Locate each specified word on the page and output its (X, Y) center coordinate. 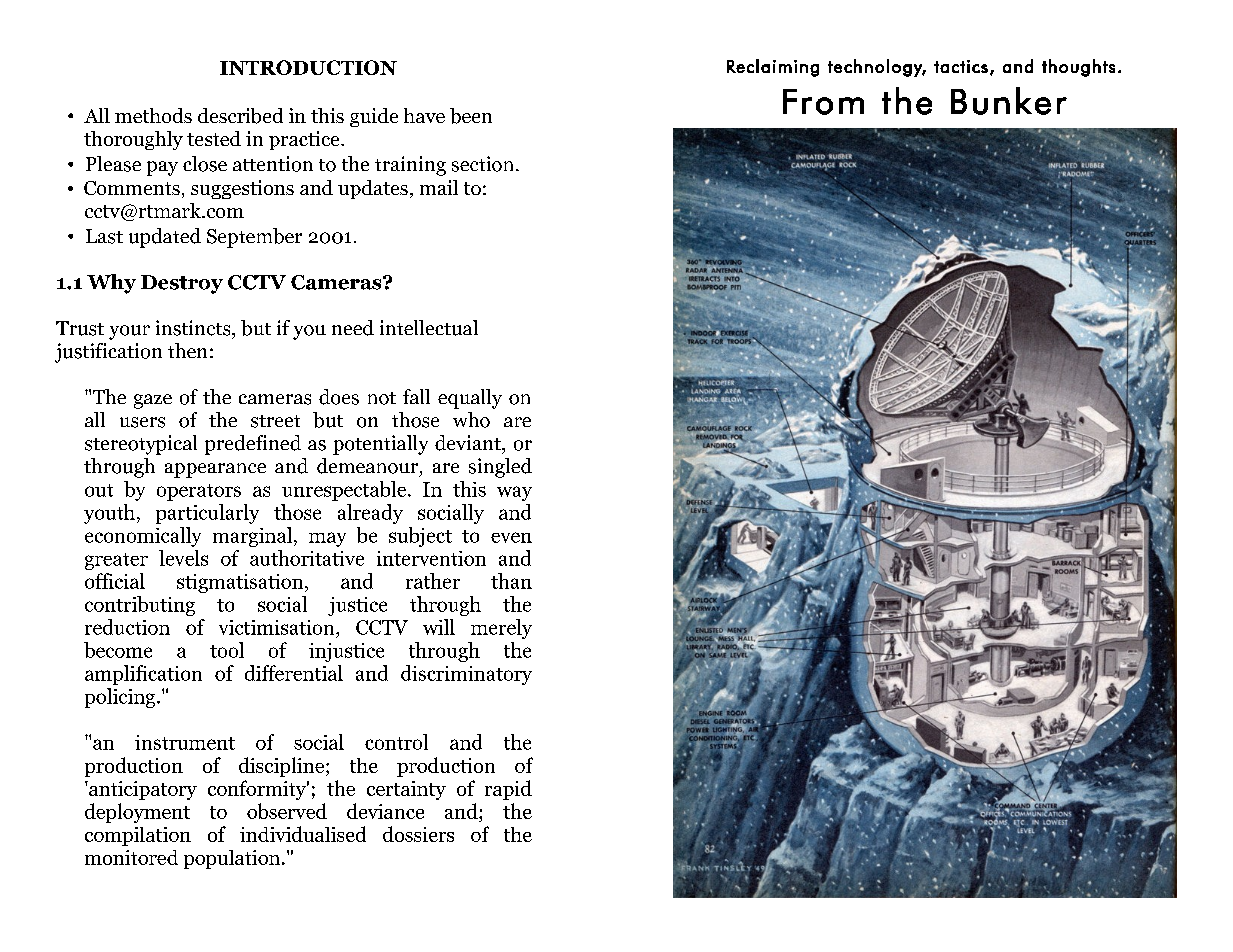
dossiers (418, 834)
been (471, 116)
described (240, 116)
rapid (508, 790)
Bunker (1009, 101)
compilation (138, 836)
